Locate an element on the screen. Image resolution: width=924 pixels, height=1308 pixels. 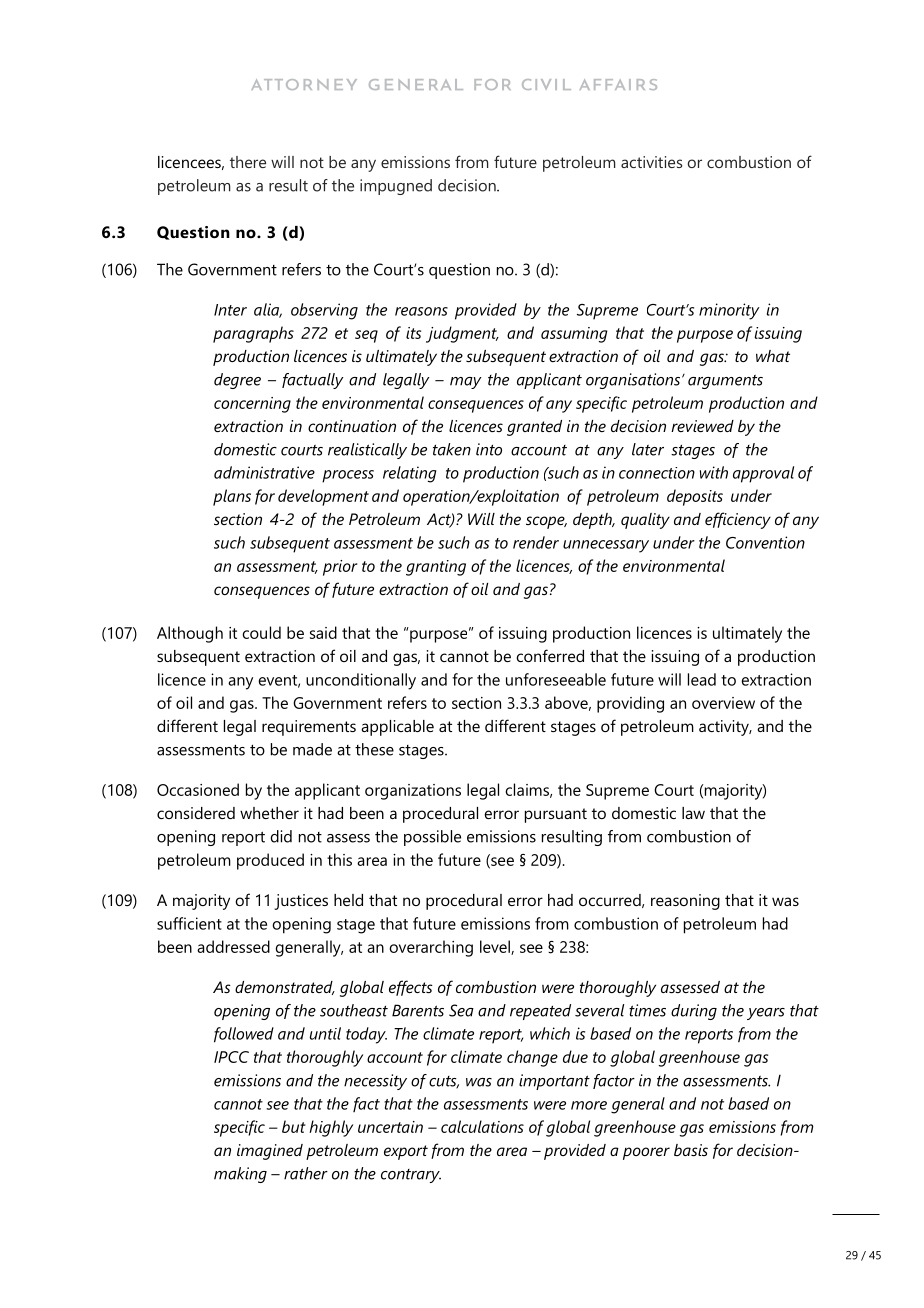
degree is located at coordinates (237, 381).
